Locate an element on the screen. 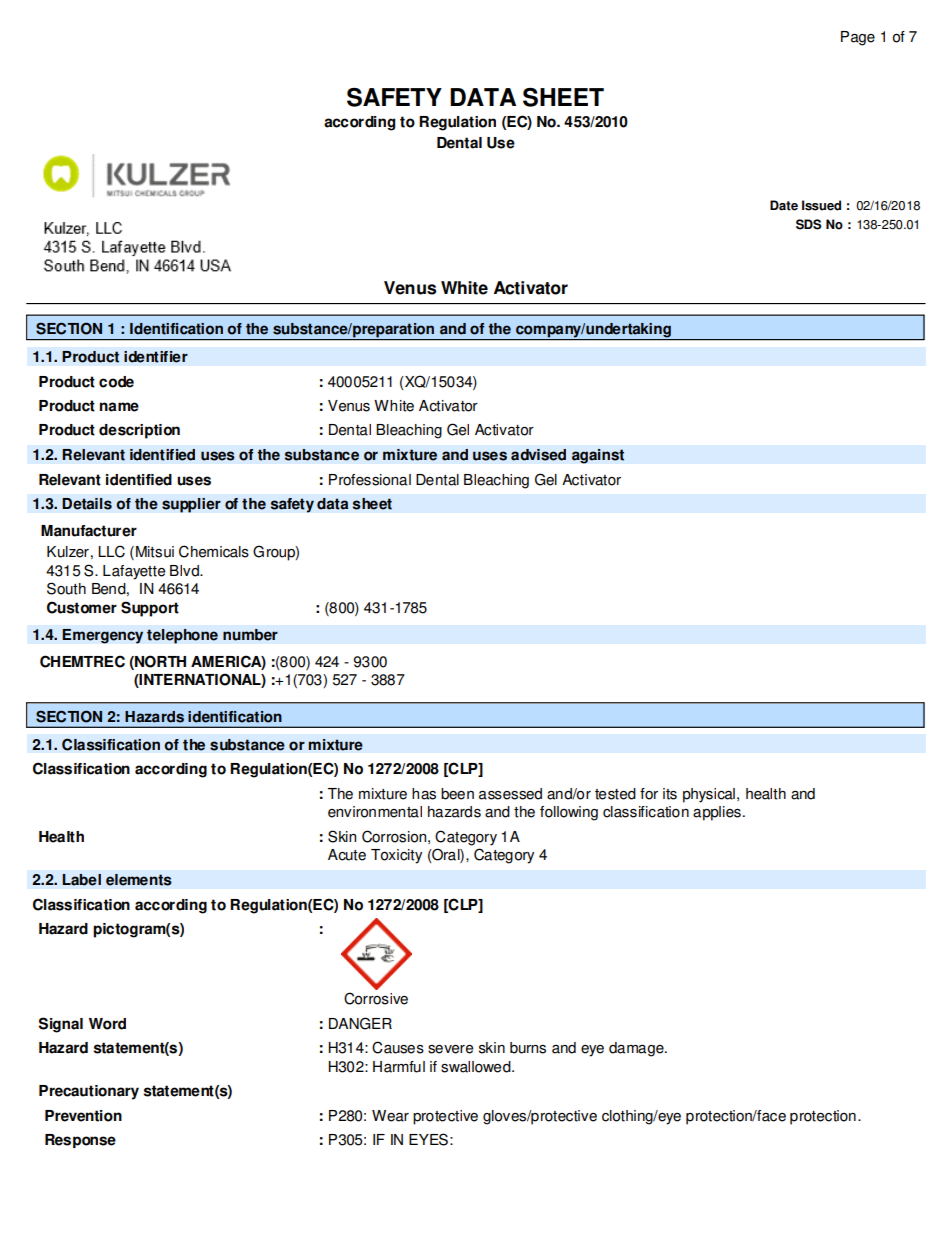 The width and height of the screenshot is (952, 1233). Page is located at coordinates (858, 38).
